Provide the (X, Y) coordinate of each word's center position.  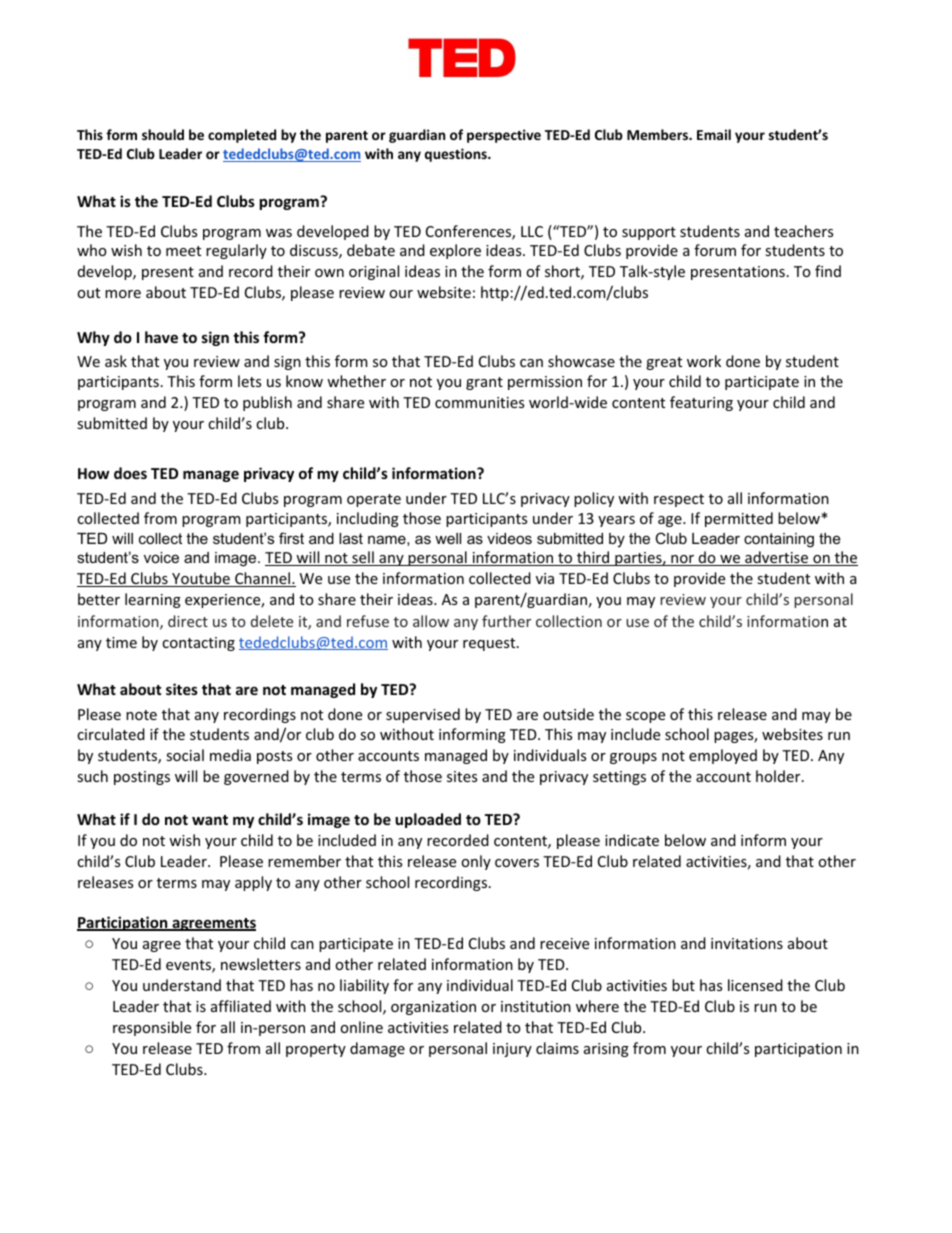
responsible (152, 1028)
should (163, 134)
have (161, 337)
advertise (777, 558)
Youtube (201, 579)
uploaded (428, 820)
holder (779, 776)
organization (433, 1008)
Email (714, 134)
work (704, 361)
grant (484, 383)
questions (457, 155)
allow (431, 621)
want (210, 820)
